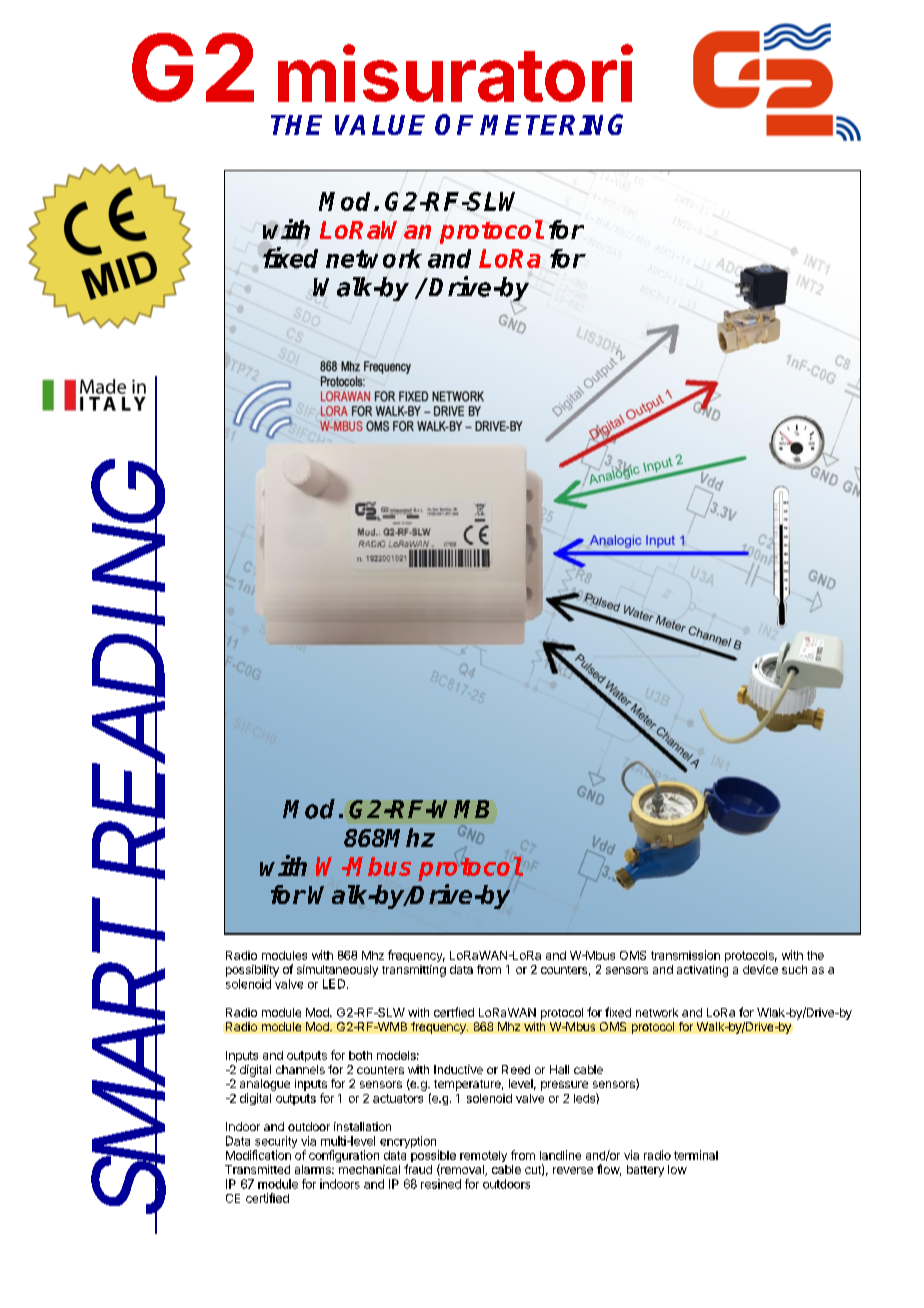 Image resolution: width=924 pixels, height=1308 pixels. Describe the element at coordinates (560, 1155) in the screenshot. I see `landline` at that location.
